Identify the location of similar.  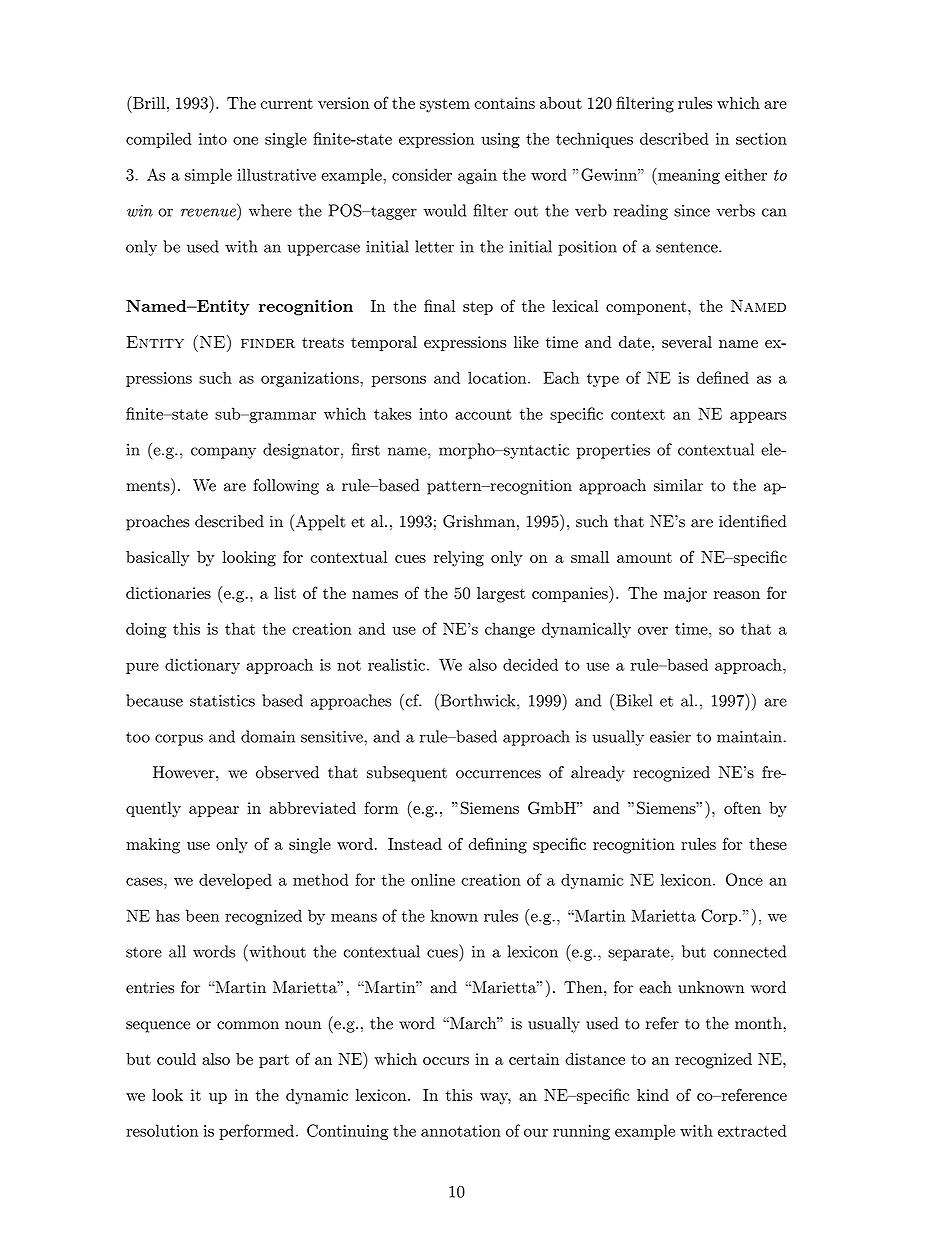
(678, 485).
